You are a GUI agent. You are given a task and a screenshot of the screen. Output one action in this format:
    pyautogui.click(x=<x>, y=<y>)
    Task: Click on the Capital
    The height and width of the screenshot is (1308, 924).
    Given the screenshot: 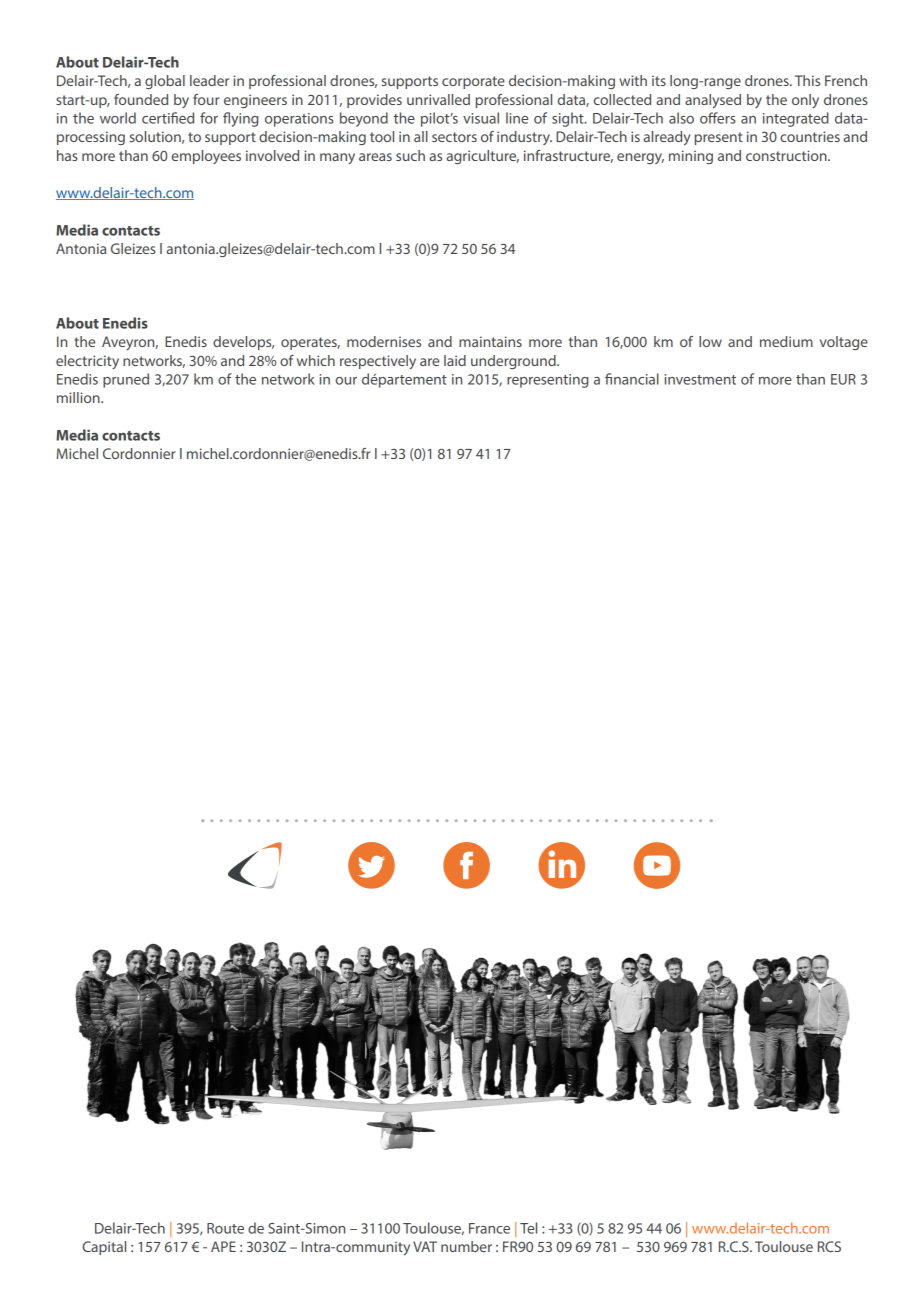 What is the action you would take?
    pyautogui.click(x=104, y=1248)
